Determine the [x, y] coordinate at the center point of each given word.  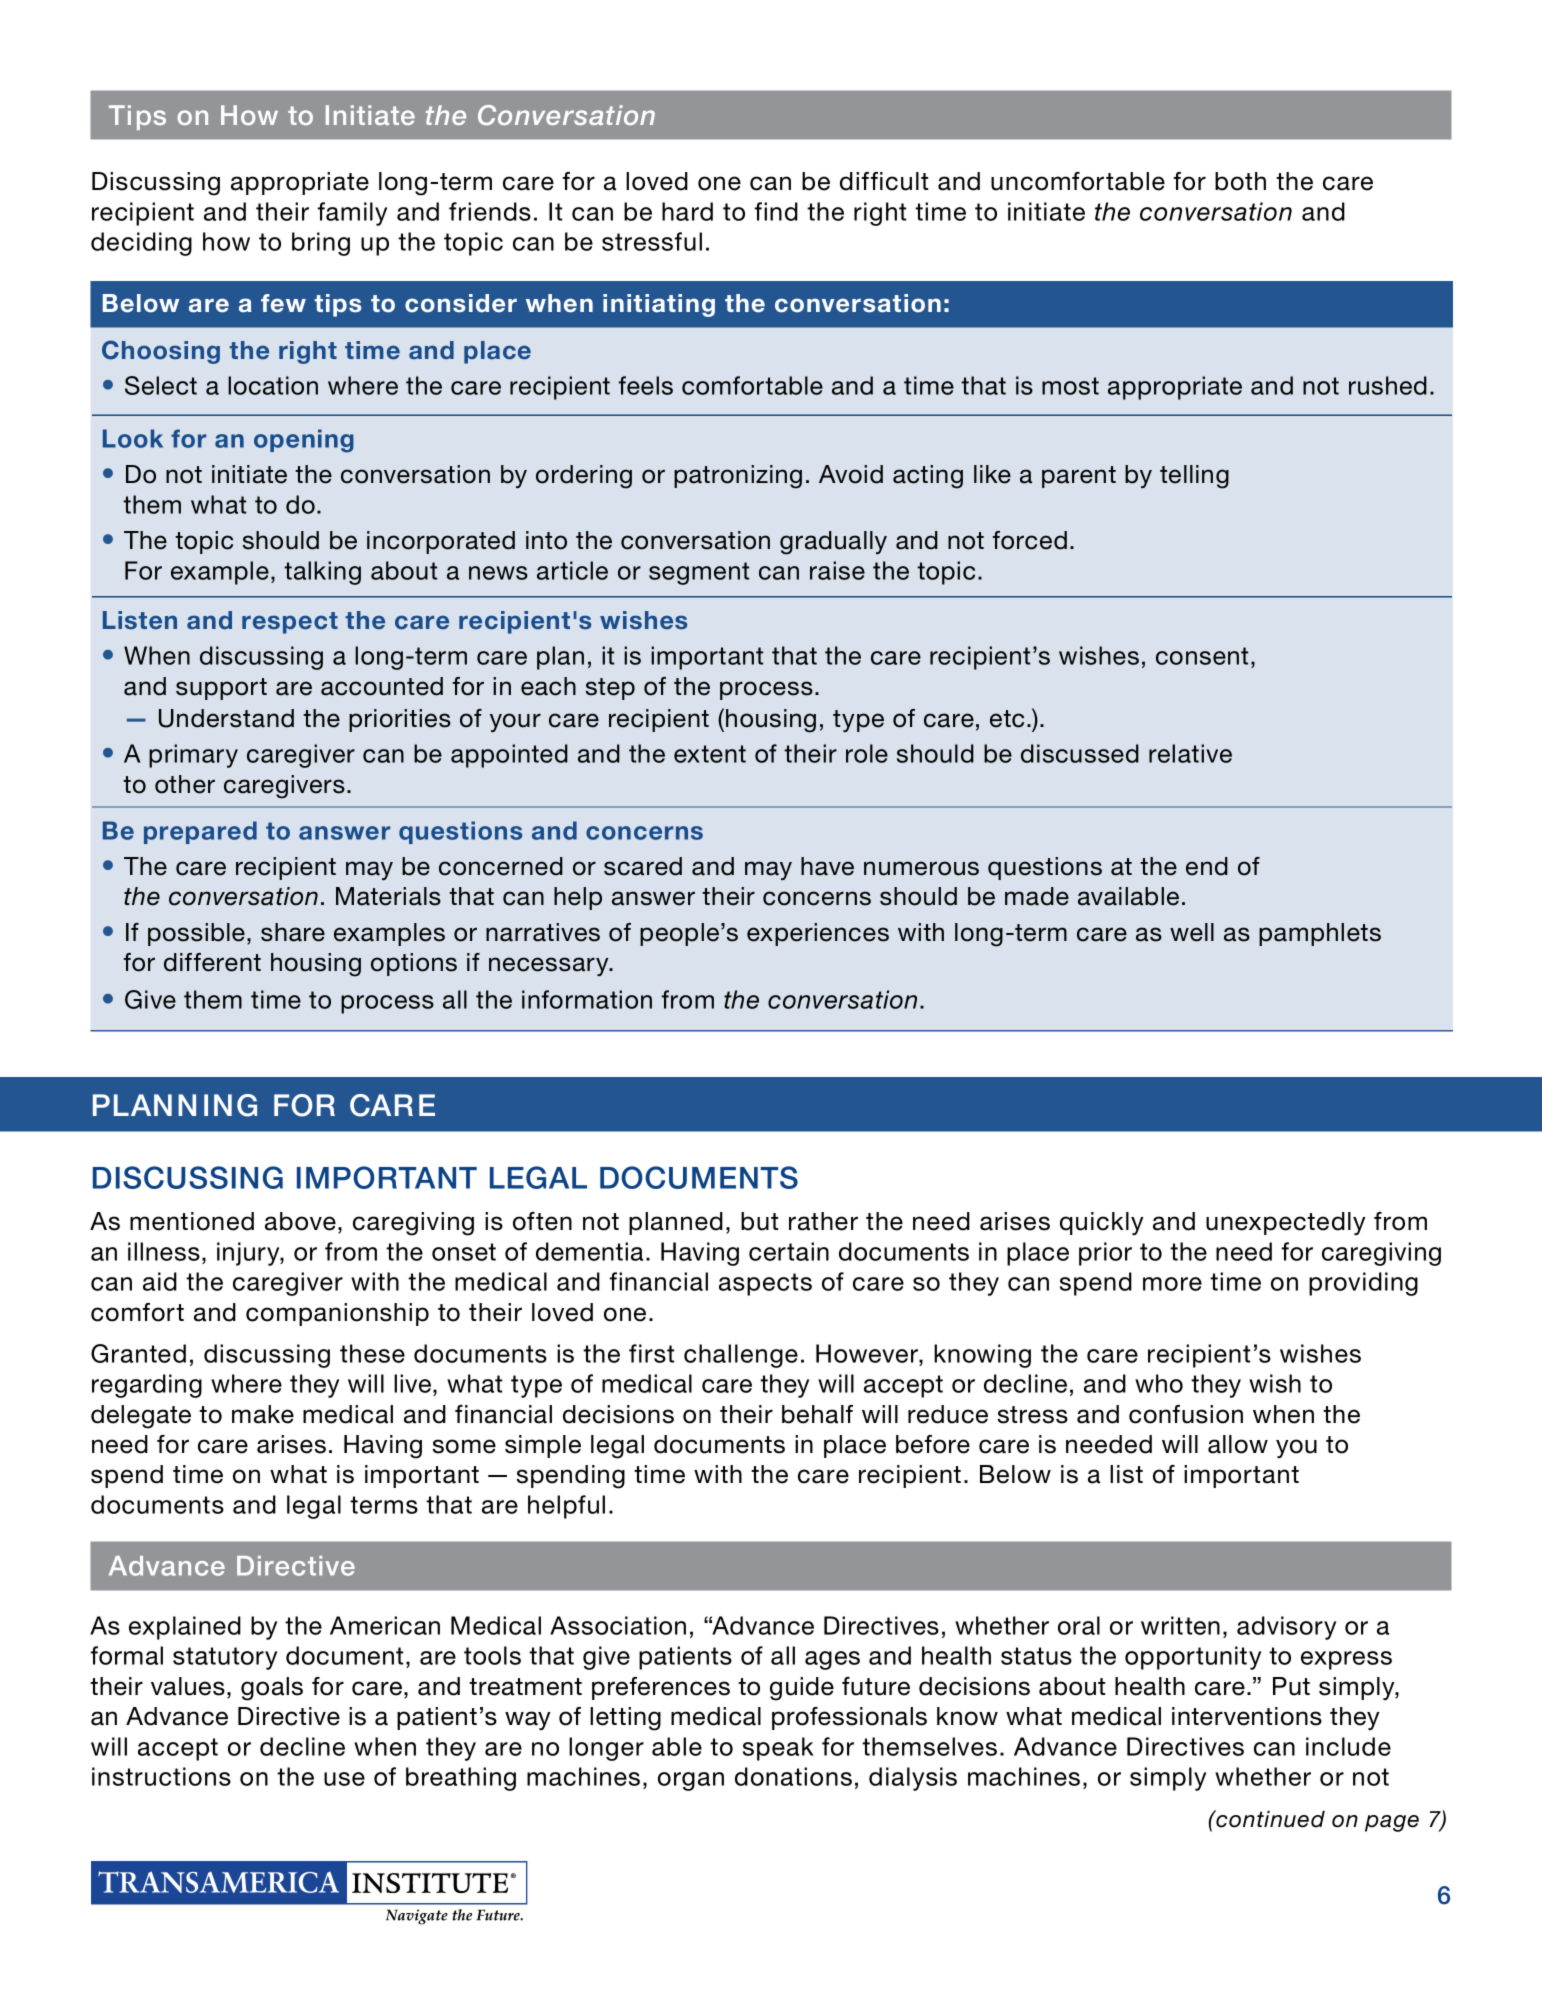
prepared [200, 832]
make [263, 1414]
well [1192, 932]
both [1240, 181]
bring [321, 244]
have [827, 866]
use [344, 1779]
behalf [817, 1414]
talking [322, 573]
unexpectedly [1285, 1223]
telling [1194, 477]
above [300, 1221]
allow [1238, 1444]
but [759, 1221]
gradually [833, 543]
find [776, 211]
